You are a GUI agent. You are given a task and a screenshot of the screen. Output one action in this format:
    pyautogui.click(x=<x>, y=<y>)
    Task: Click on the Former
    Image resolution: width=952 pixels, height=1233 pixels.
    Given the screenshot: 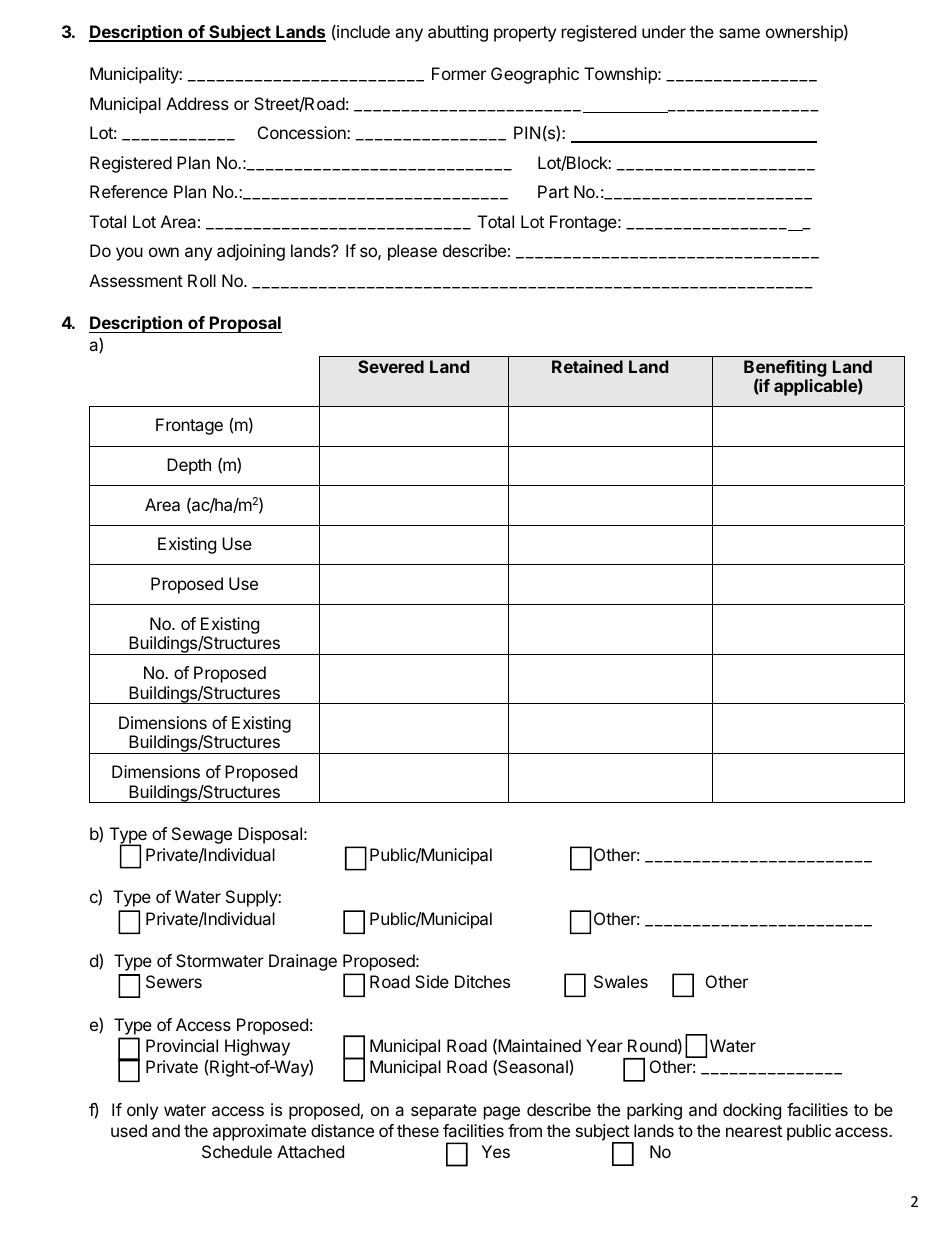 What is the action you would take?
    pyautogui.click(x=459, y=73)
